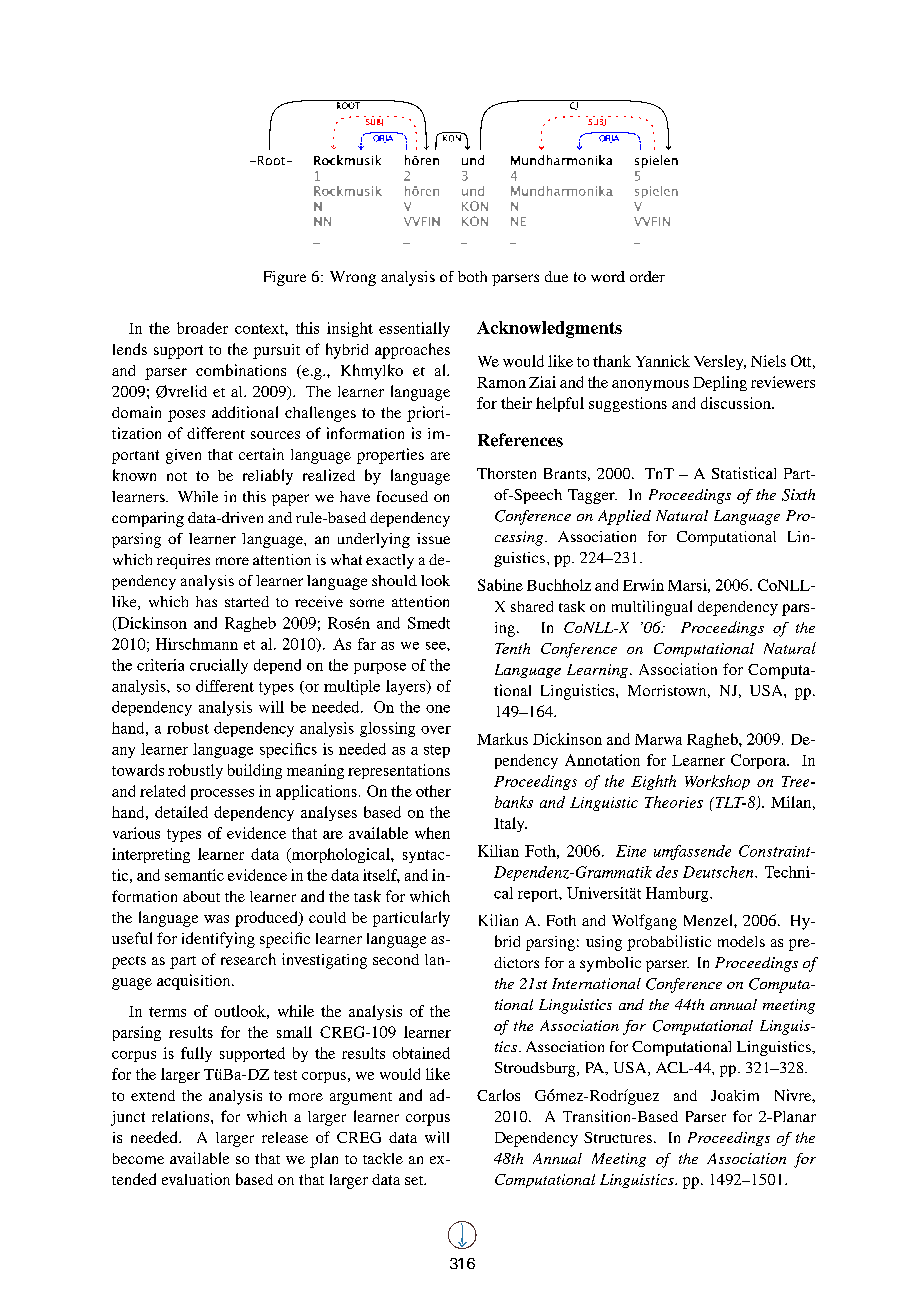 The image size is (924, 1308). Describe the element at coordinates (652, 608) in the screenshot. I see `multilingual` at that location.
